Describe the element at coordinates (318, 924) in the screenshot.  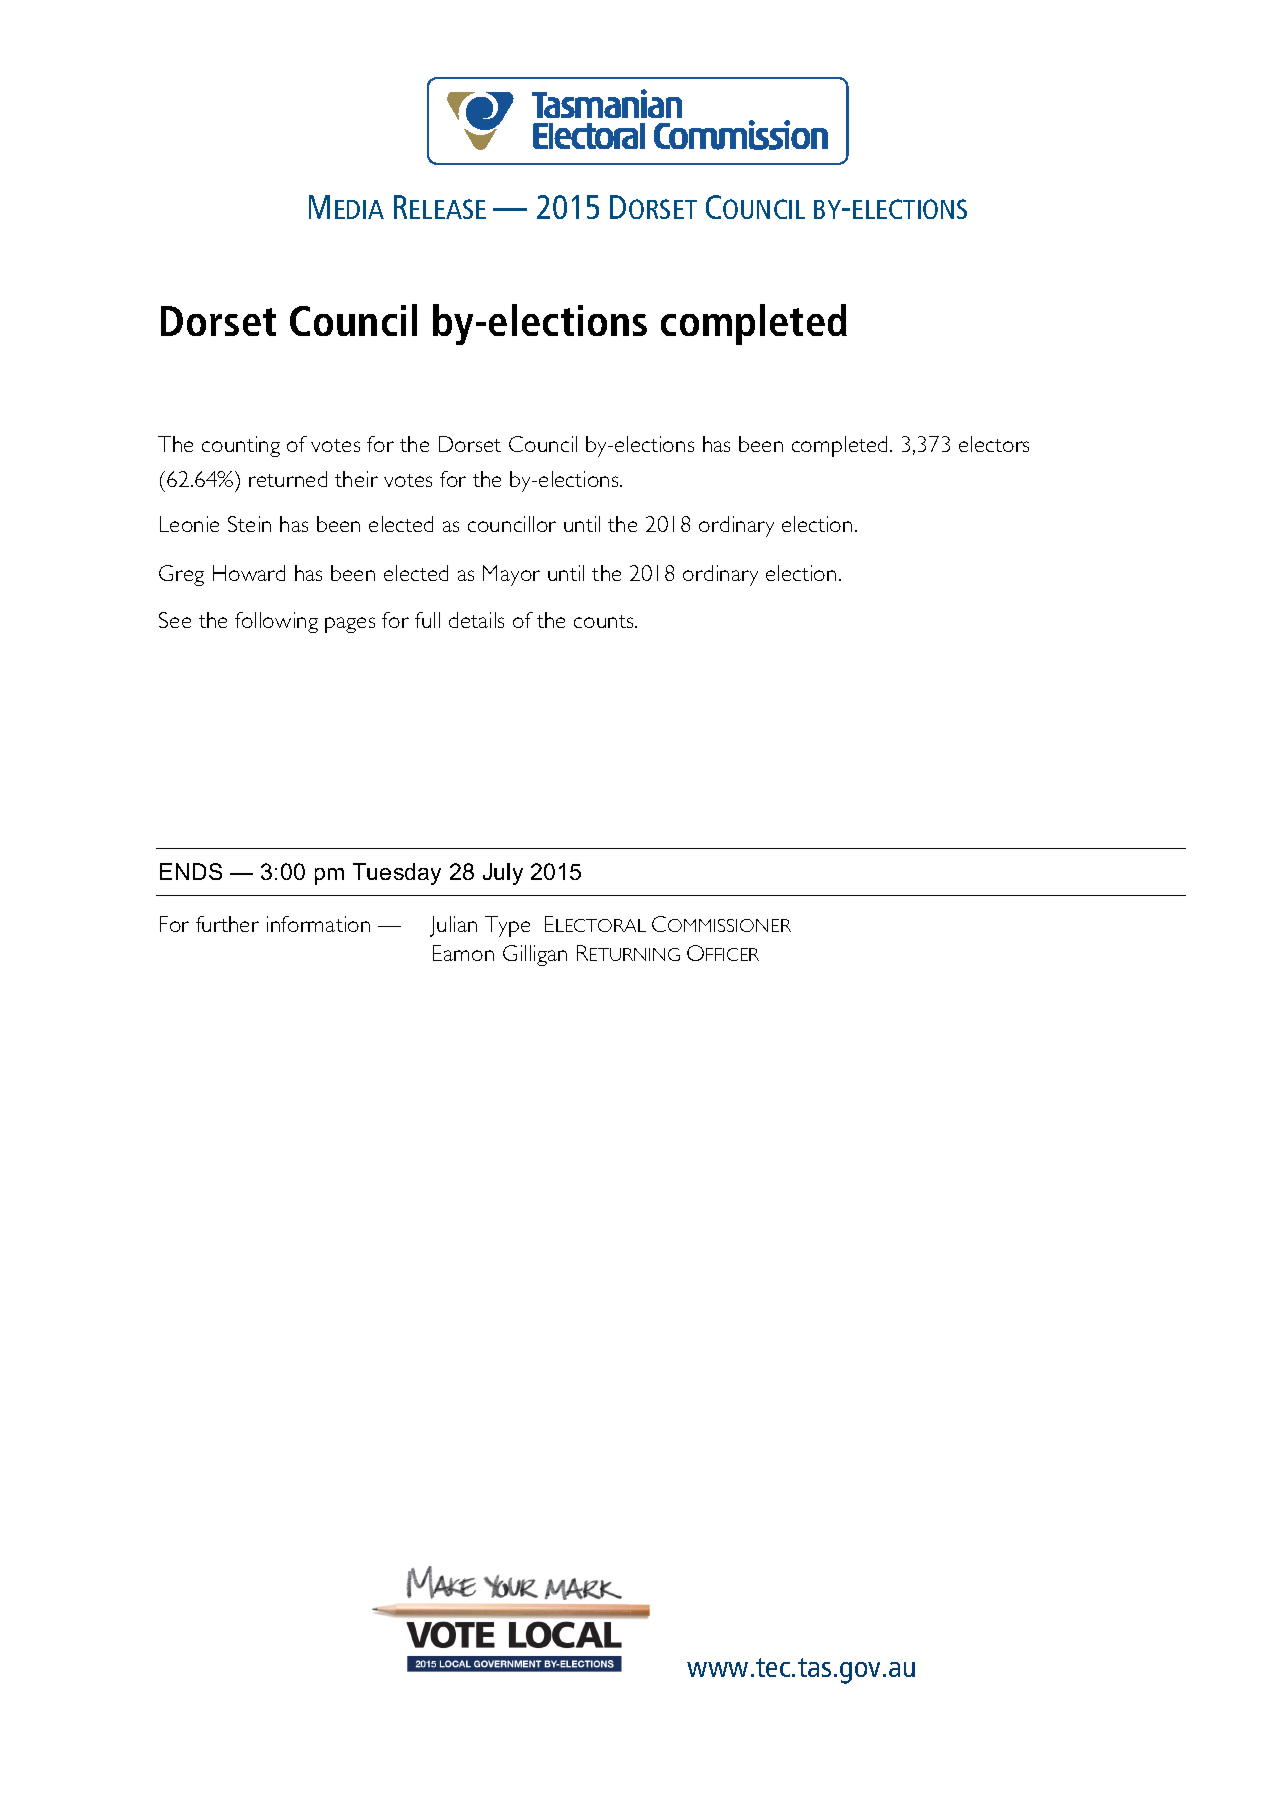
I see `information` at that location.
